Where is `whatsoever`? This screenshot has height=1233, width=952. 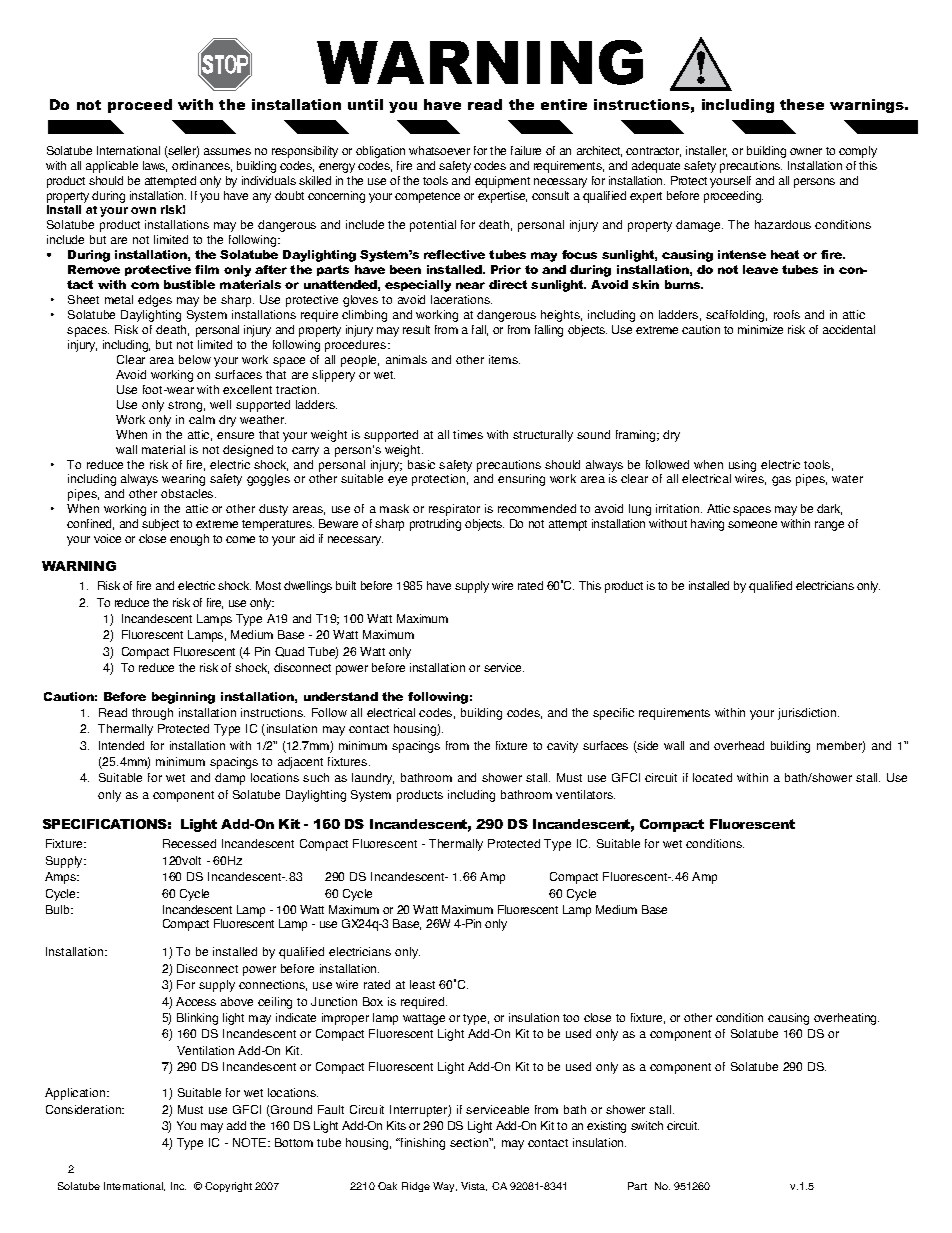
whatsoever is located at coordinates (439, 150).
